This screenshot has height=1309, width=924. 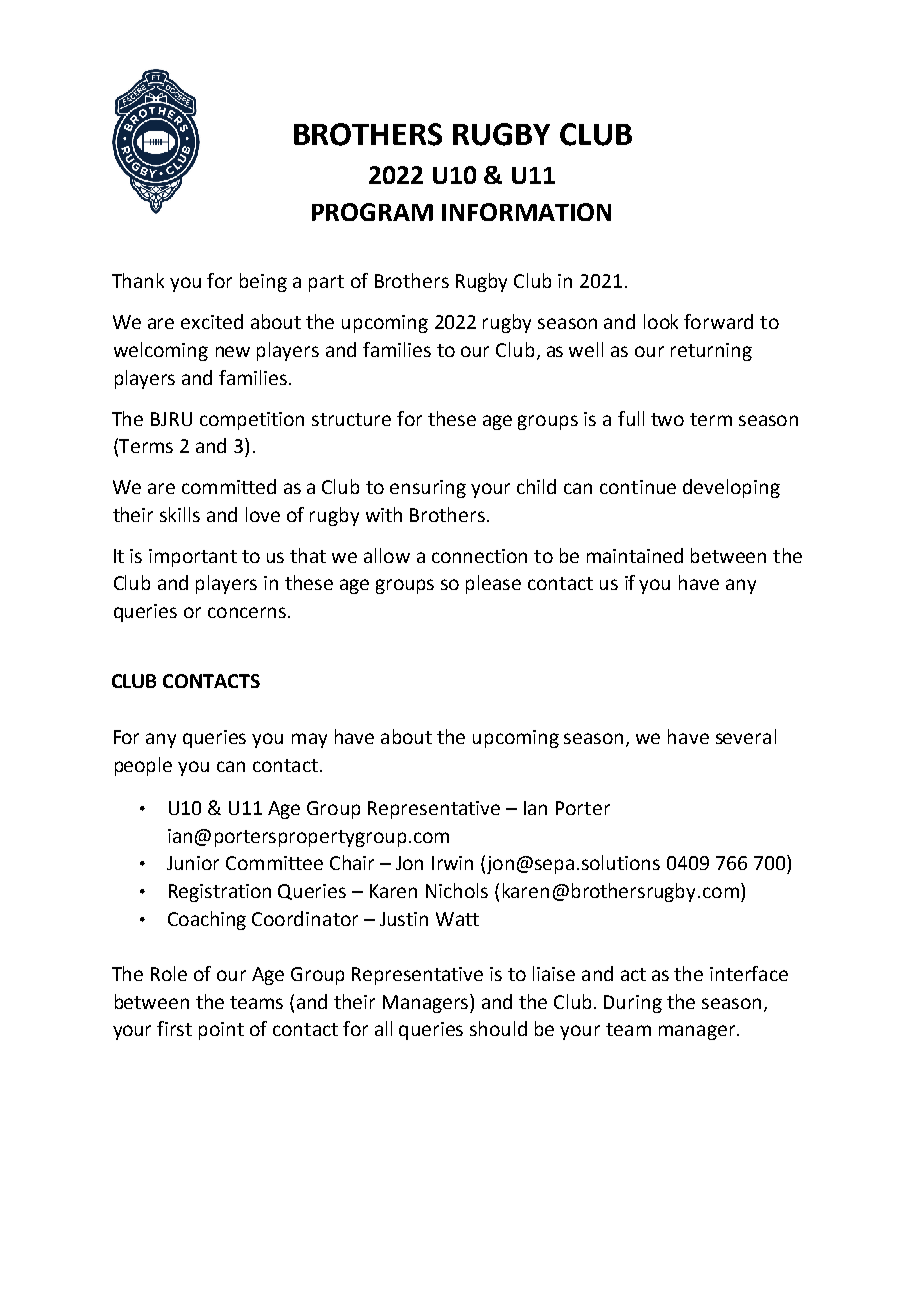 I want to click on Junior, so click(x=193, y=863).
